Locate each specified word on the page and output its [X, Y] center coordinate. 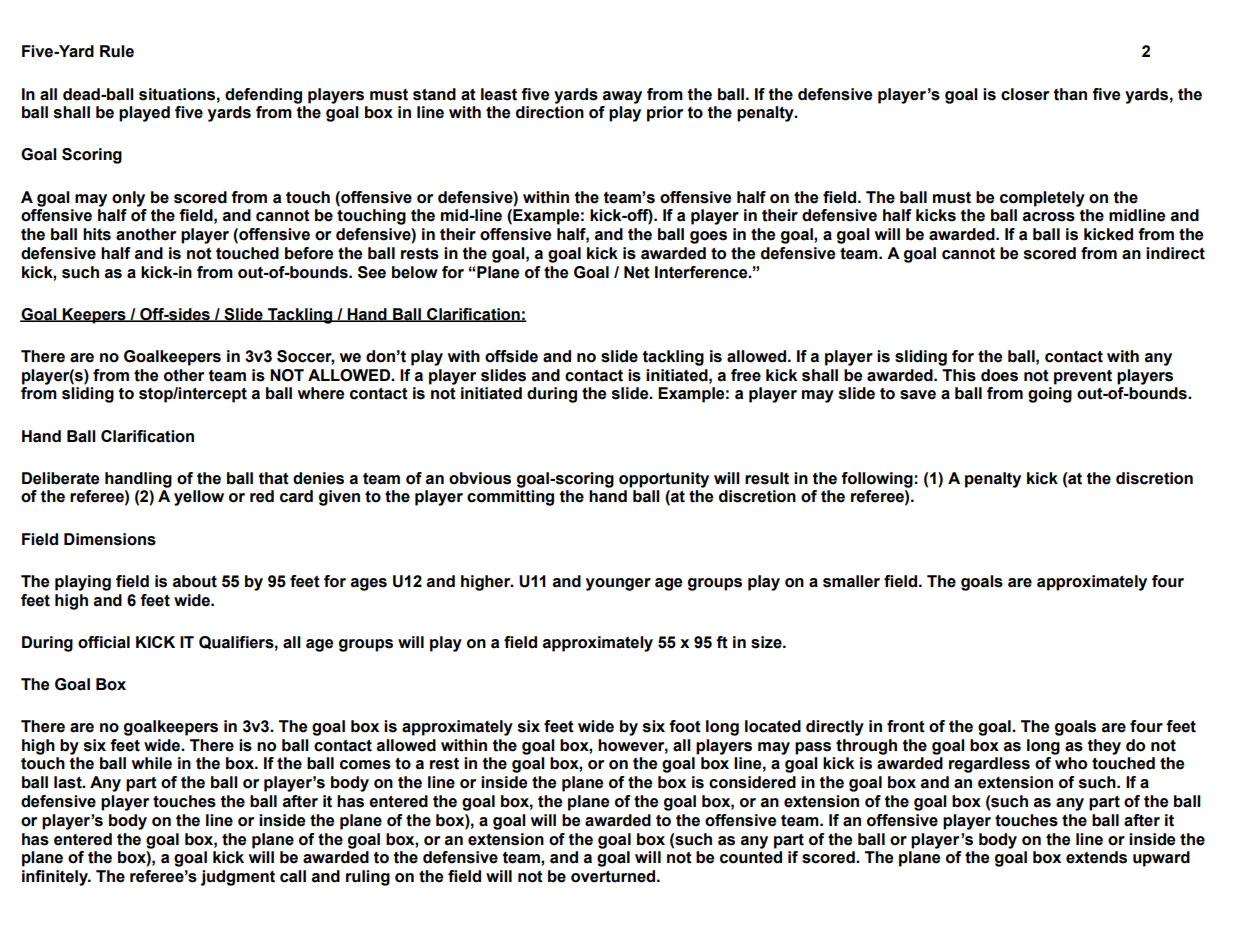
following [877, 480]
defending [263, 96]
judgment [238, 878]
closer [1025, 94]
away [622, 97]
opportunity [664, 480]
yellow [199, 498]
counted [751, 857]
